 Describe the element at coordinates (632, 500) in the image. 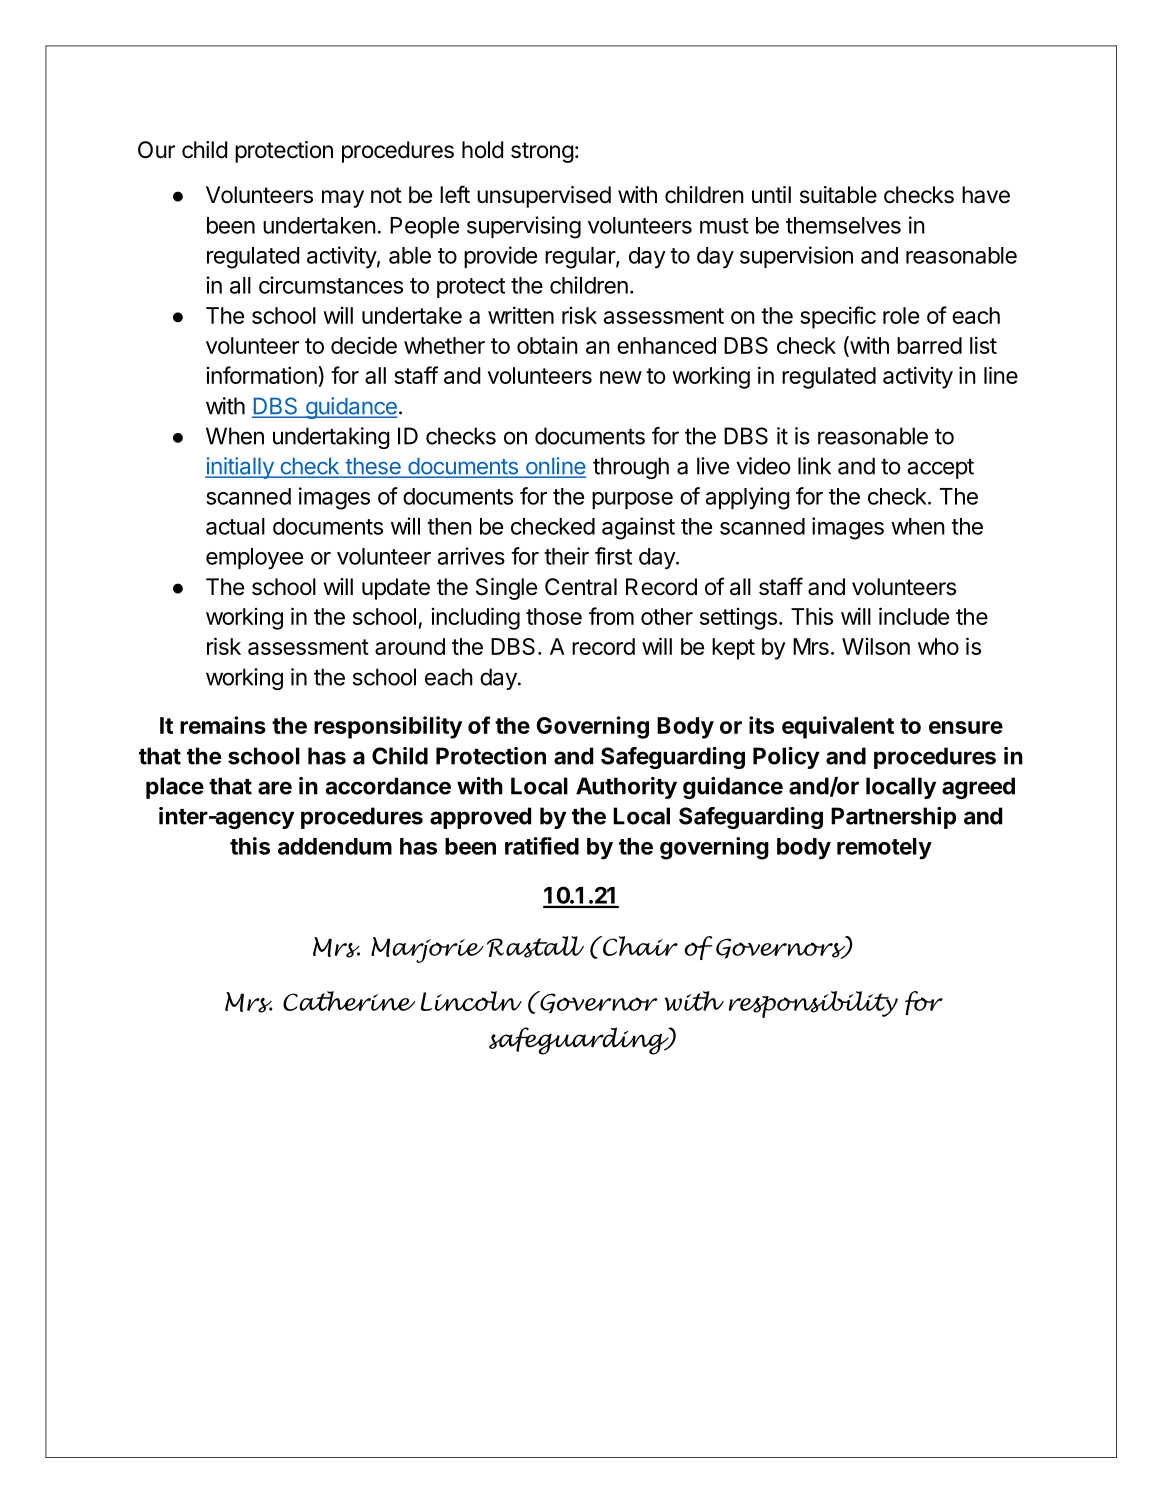

I see `purpose` at that location.
